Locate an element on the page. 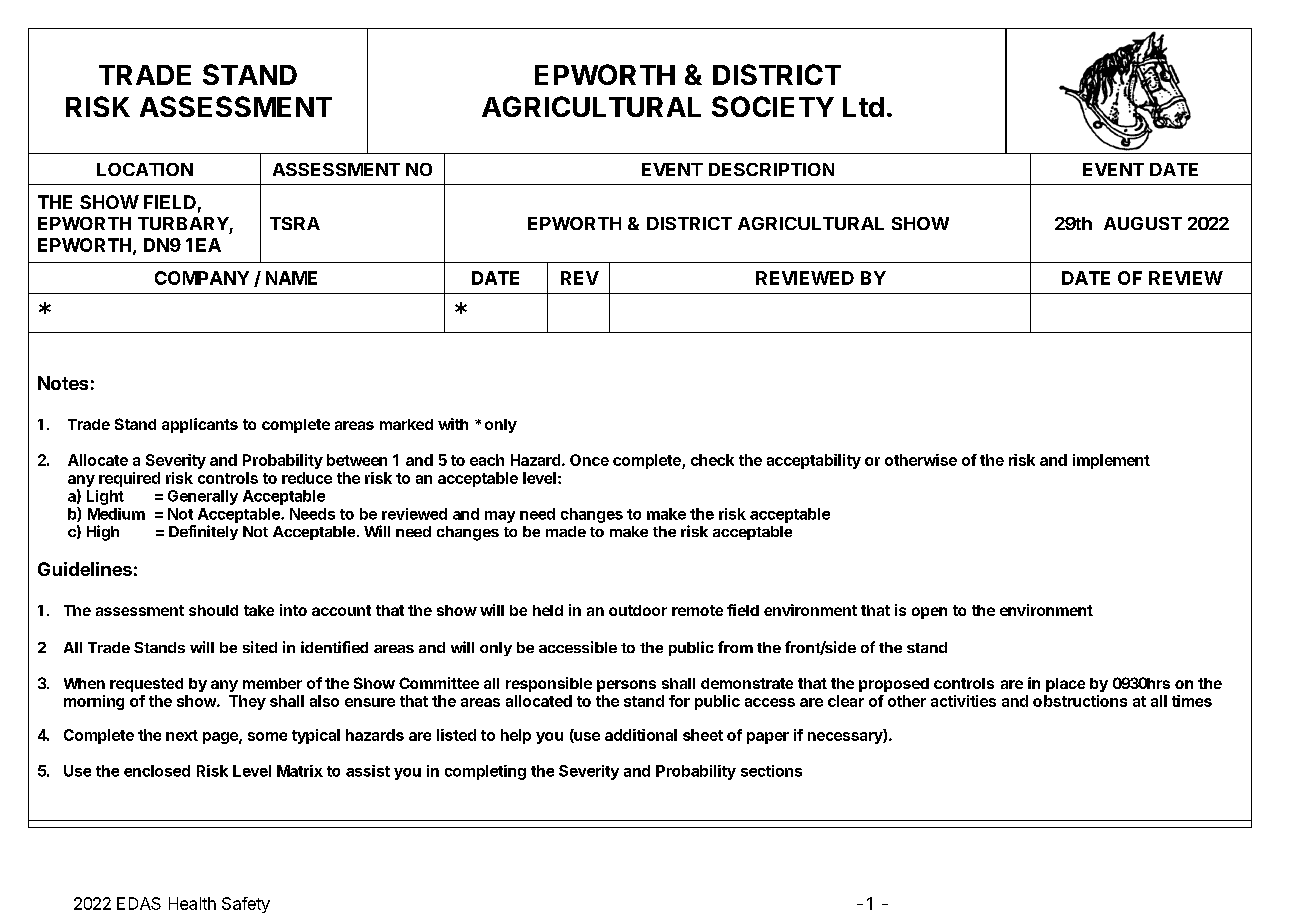  completing is located at coordinates (485, 772).
